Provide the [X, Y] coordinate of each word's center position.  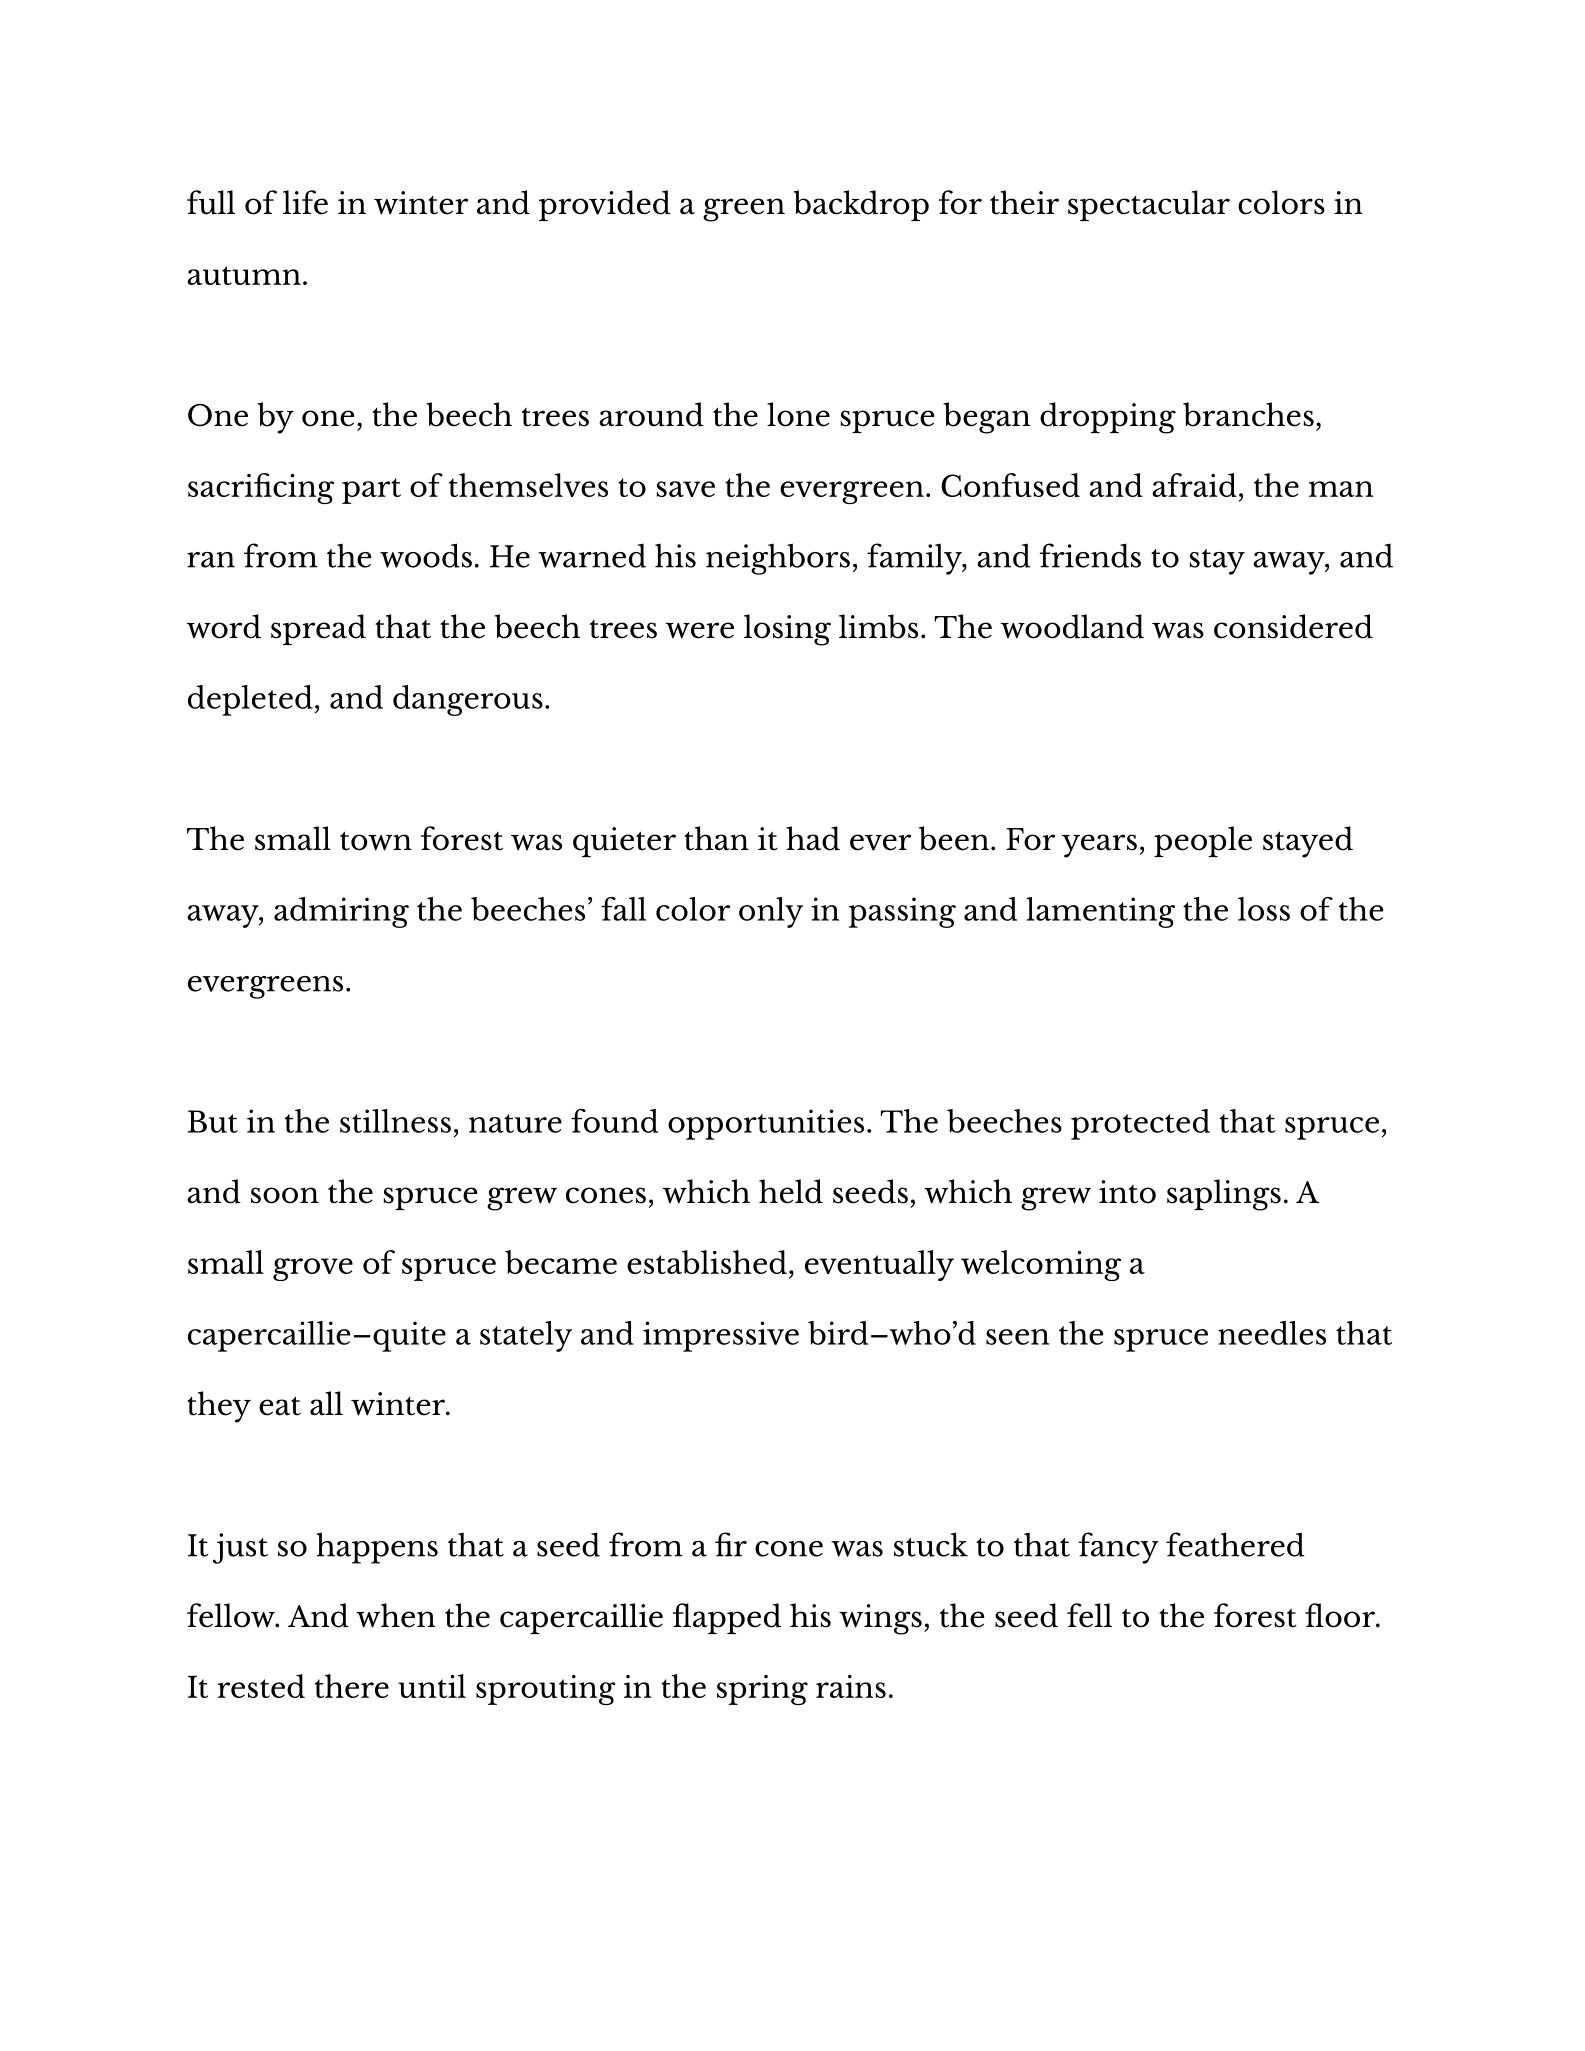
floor [1341, 1615]
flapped [727, 1618]
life [305, 202]
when [395, 1615]
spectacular [1149, 205]
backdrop [861, 205]
